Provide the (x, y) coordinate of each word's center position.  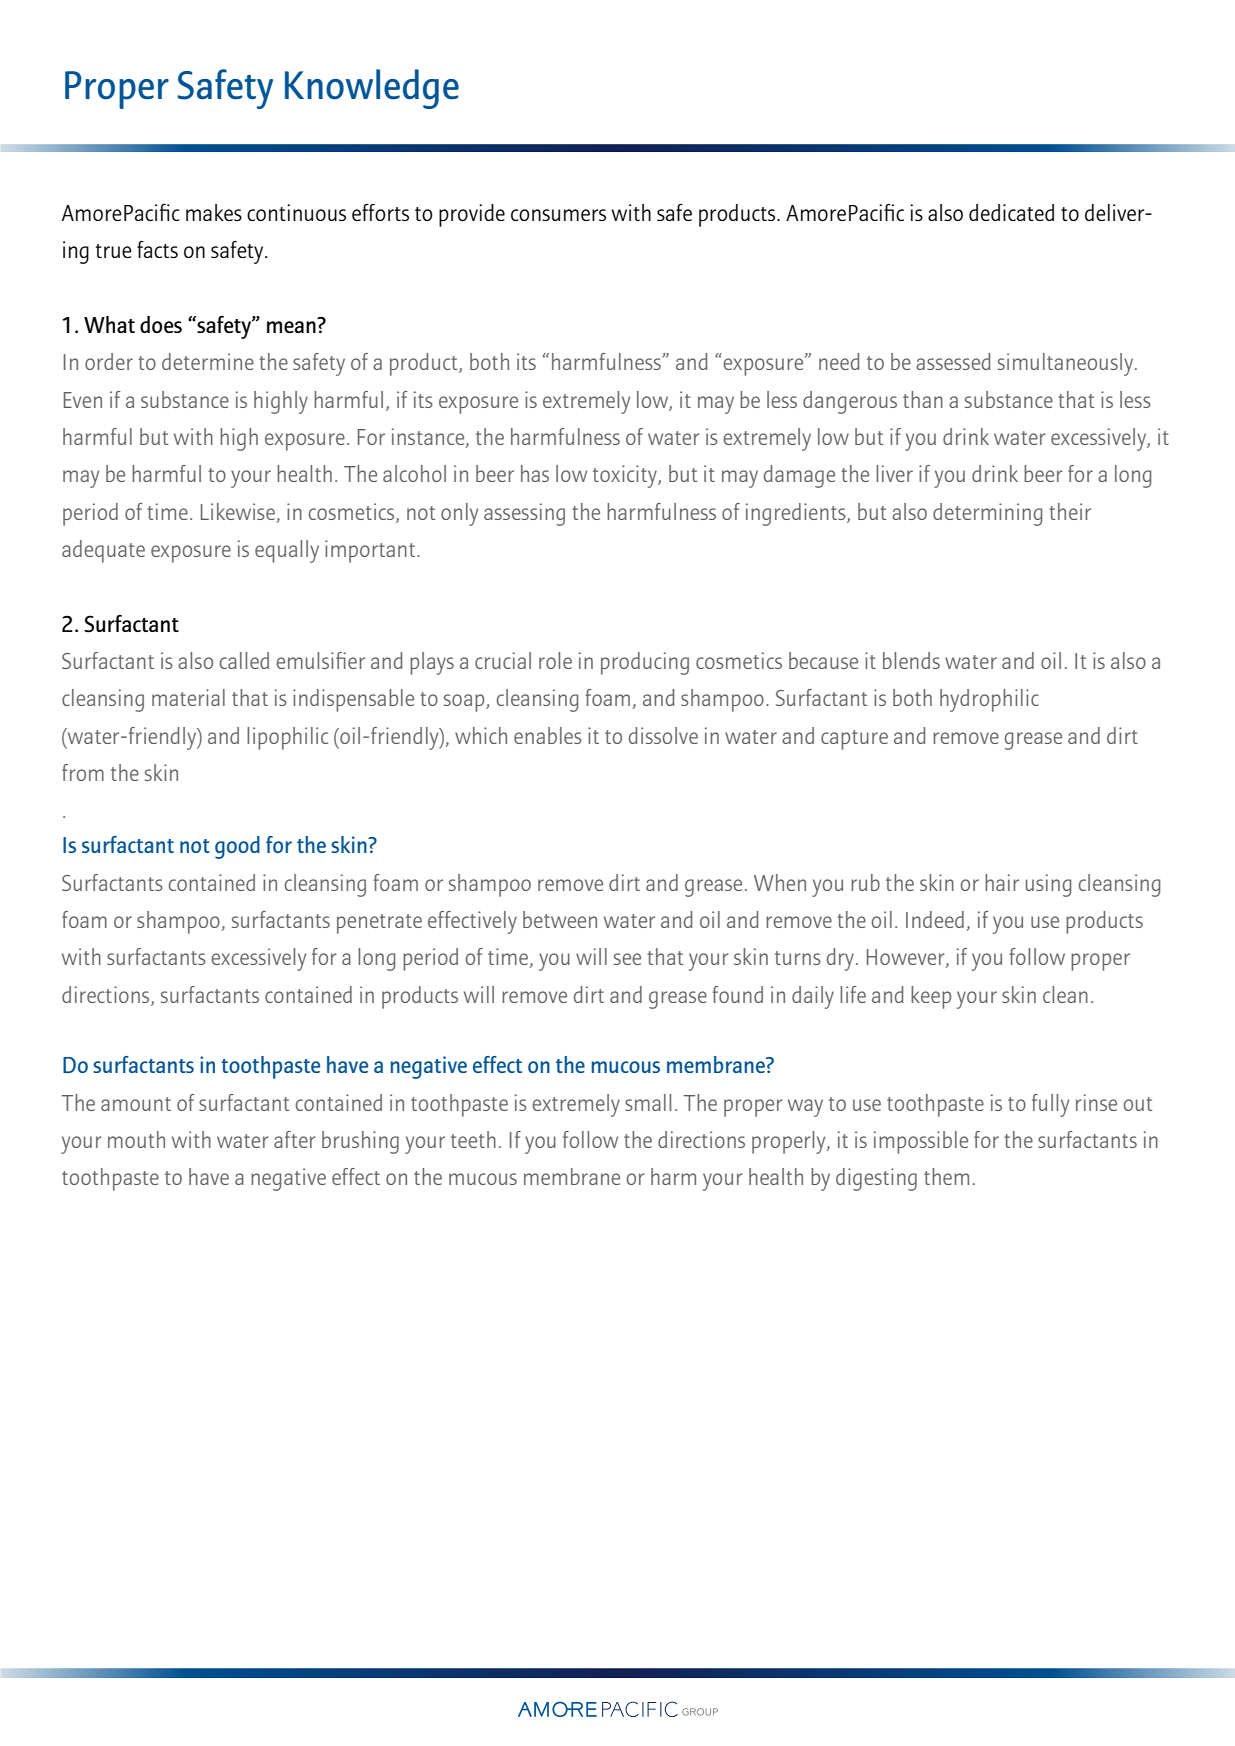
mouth (136, 1139)
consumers (558, 215)
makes (214, 212)
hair (1002, 882)
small (648, 1102)
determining (987, 514)
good (237, 847)
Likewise (238, 511)
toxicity (626, 476)
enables (548, 735)
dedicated (1011, 212)
